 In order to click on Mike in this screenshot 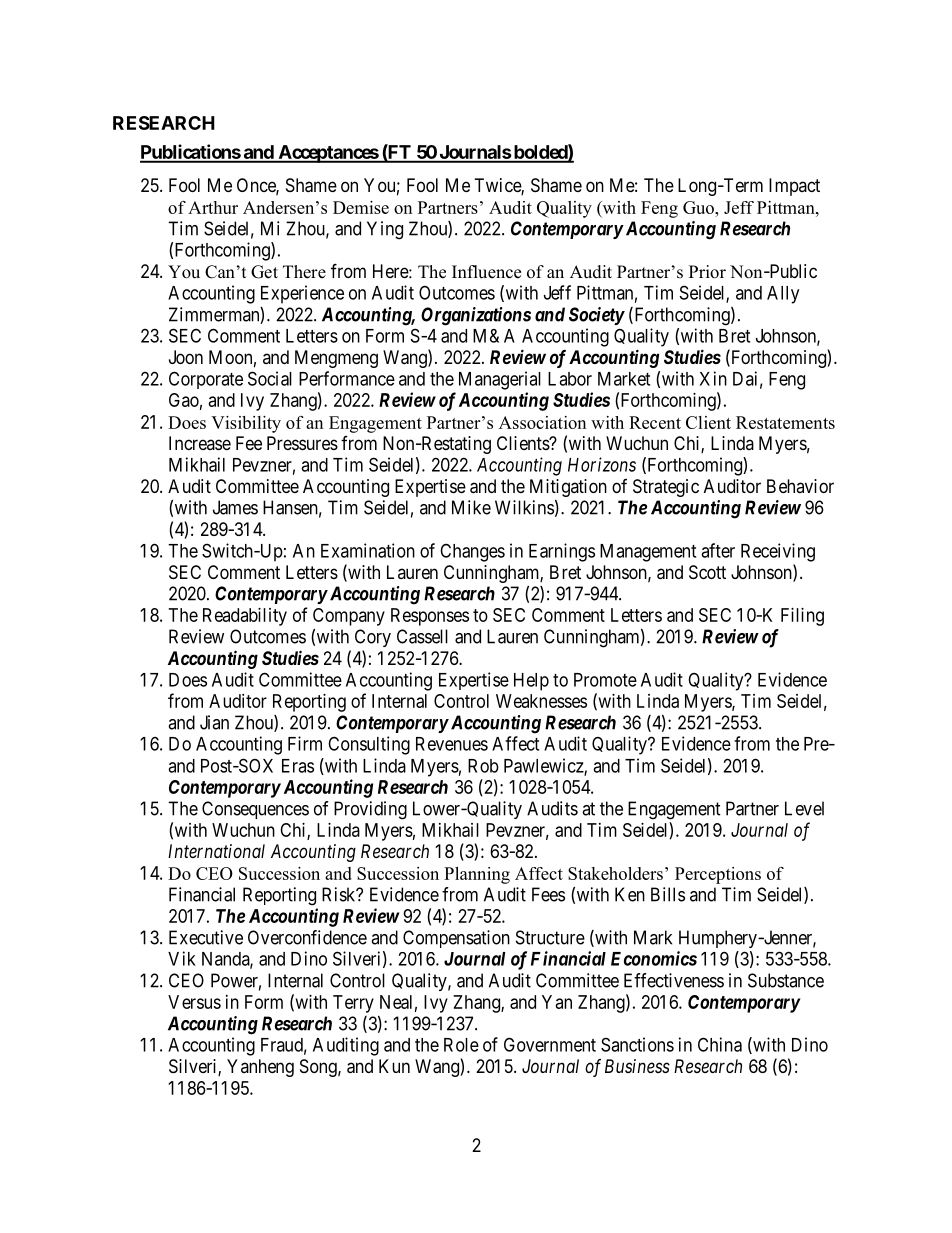, I will do `click(471, 507)`.
